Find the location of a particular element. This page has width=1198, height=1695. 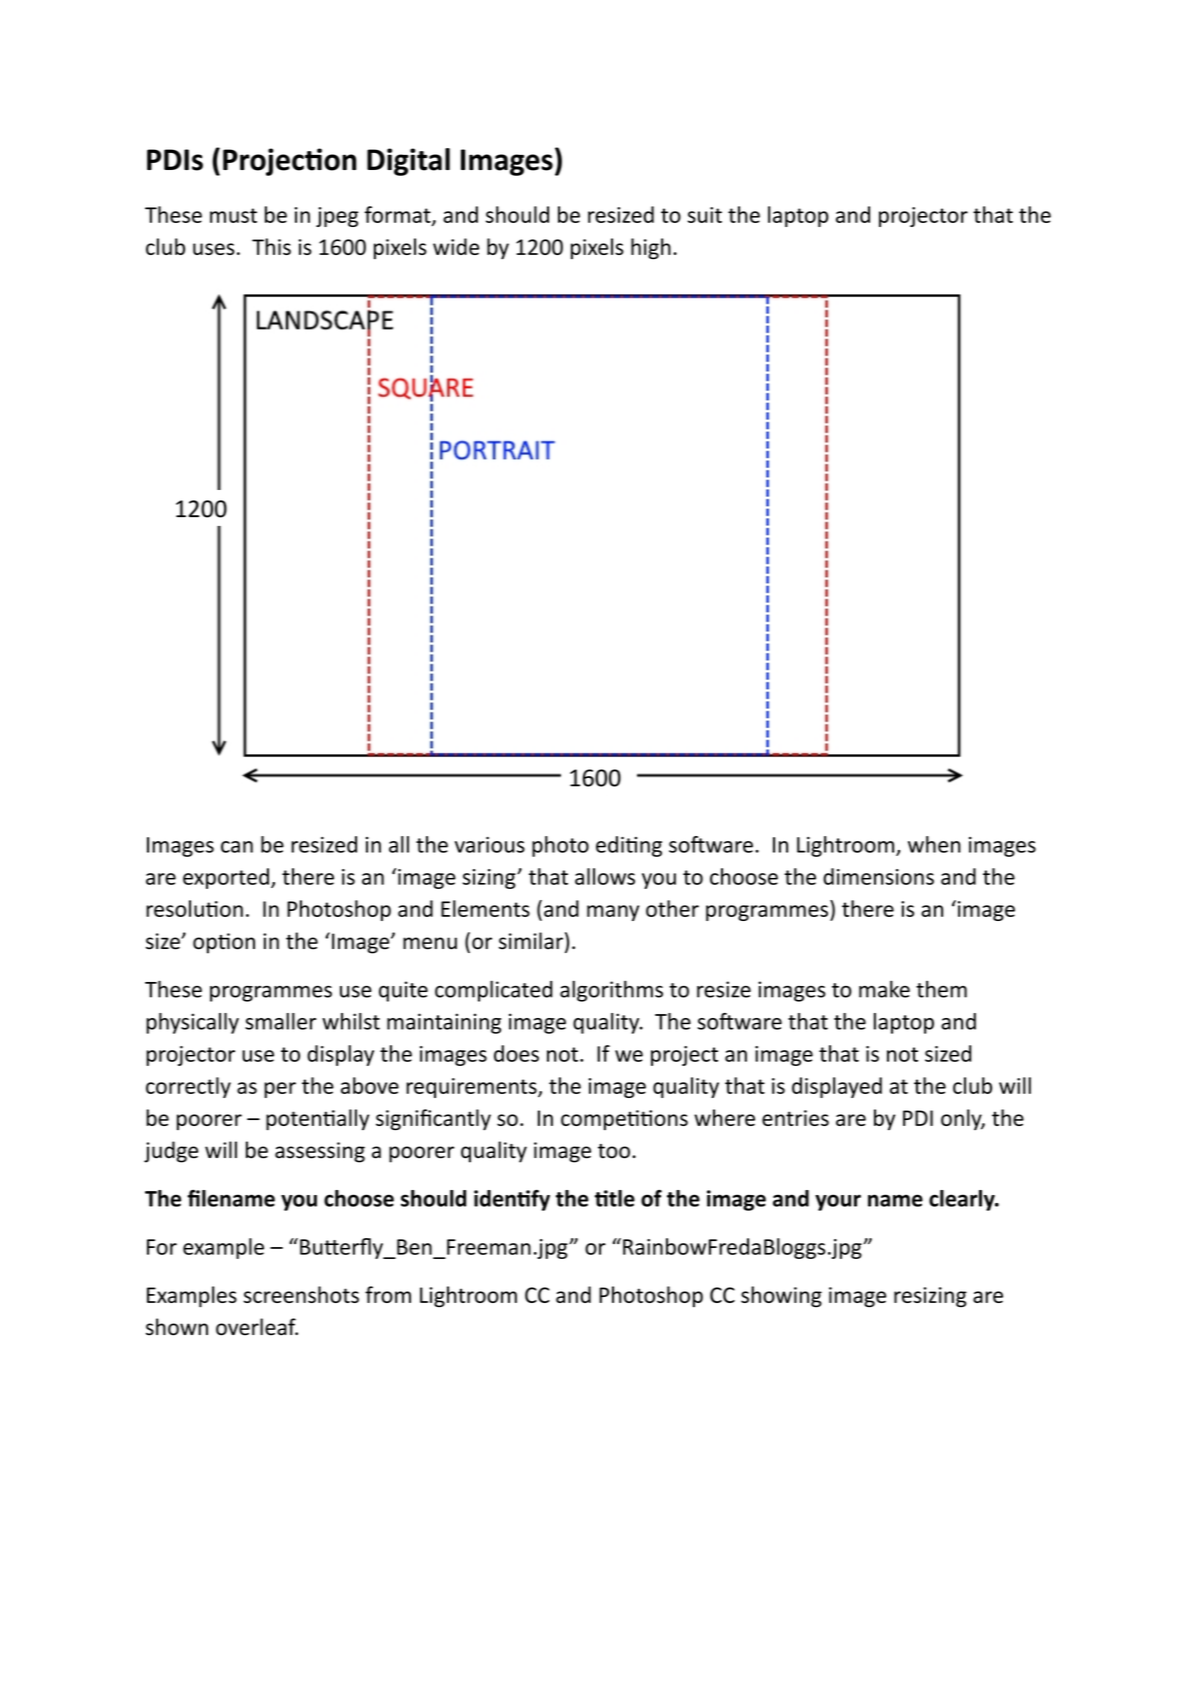

uses is located at coordinates (214, 249).
